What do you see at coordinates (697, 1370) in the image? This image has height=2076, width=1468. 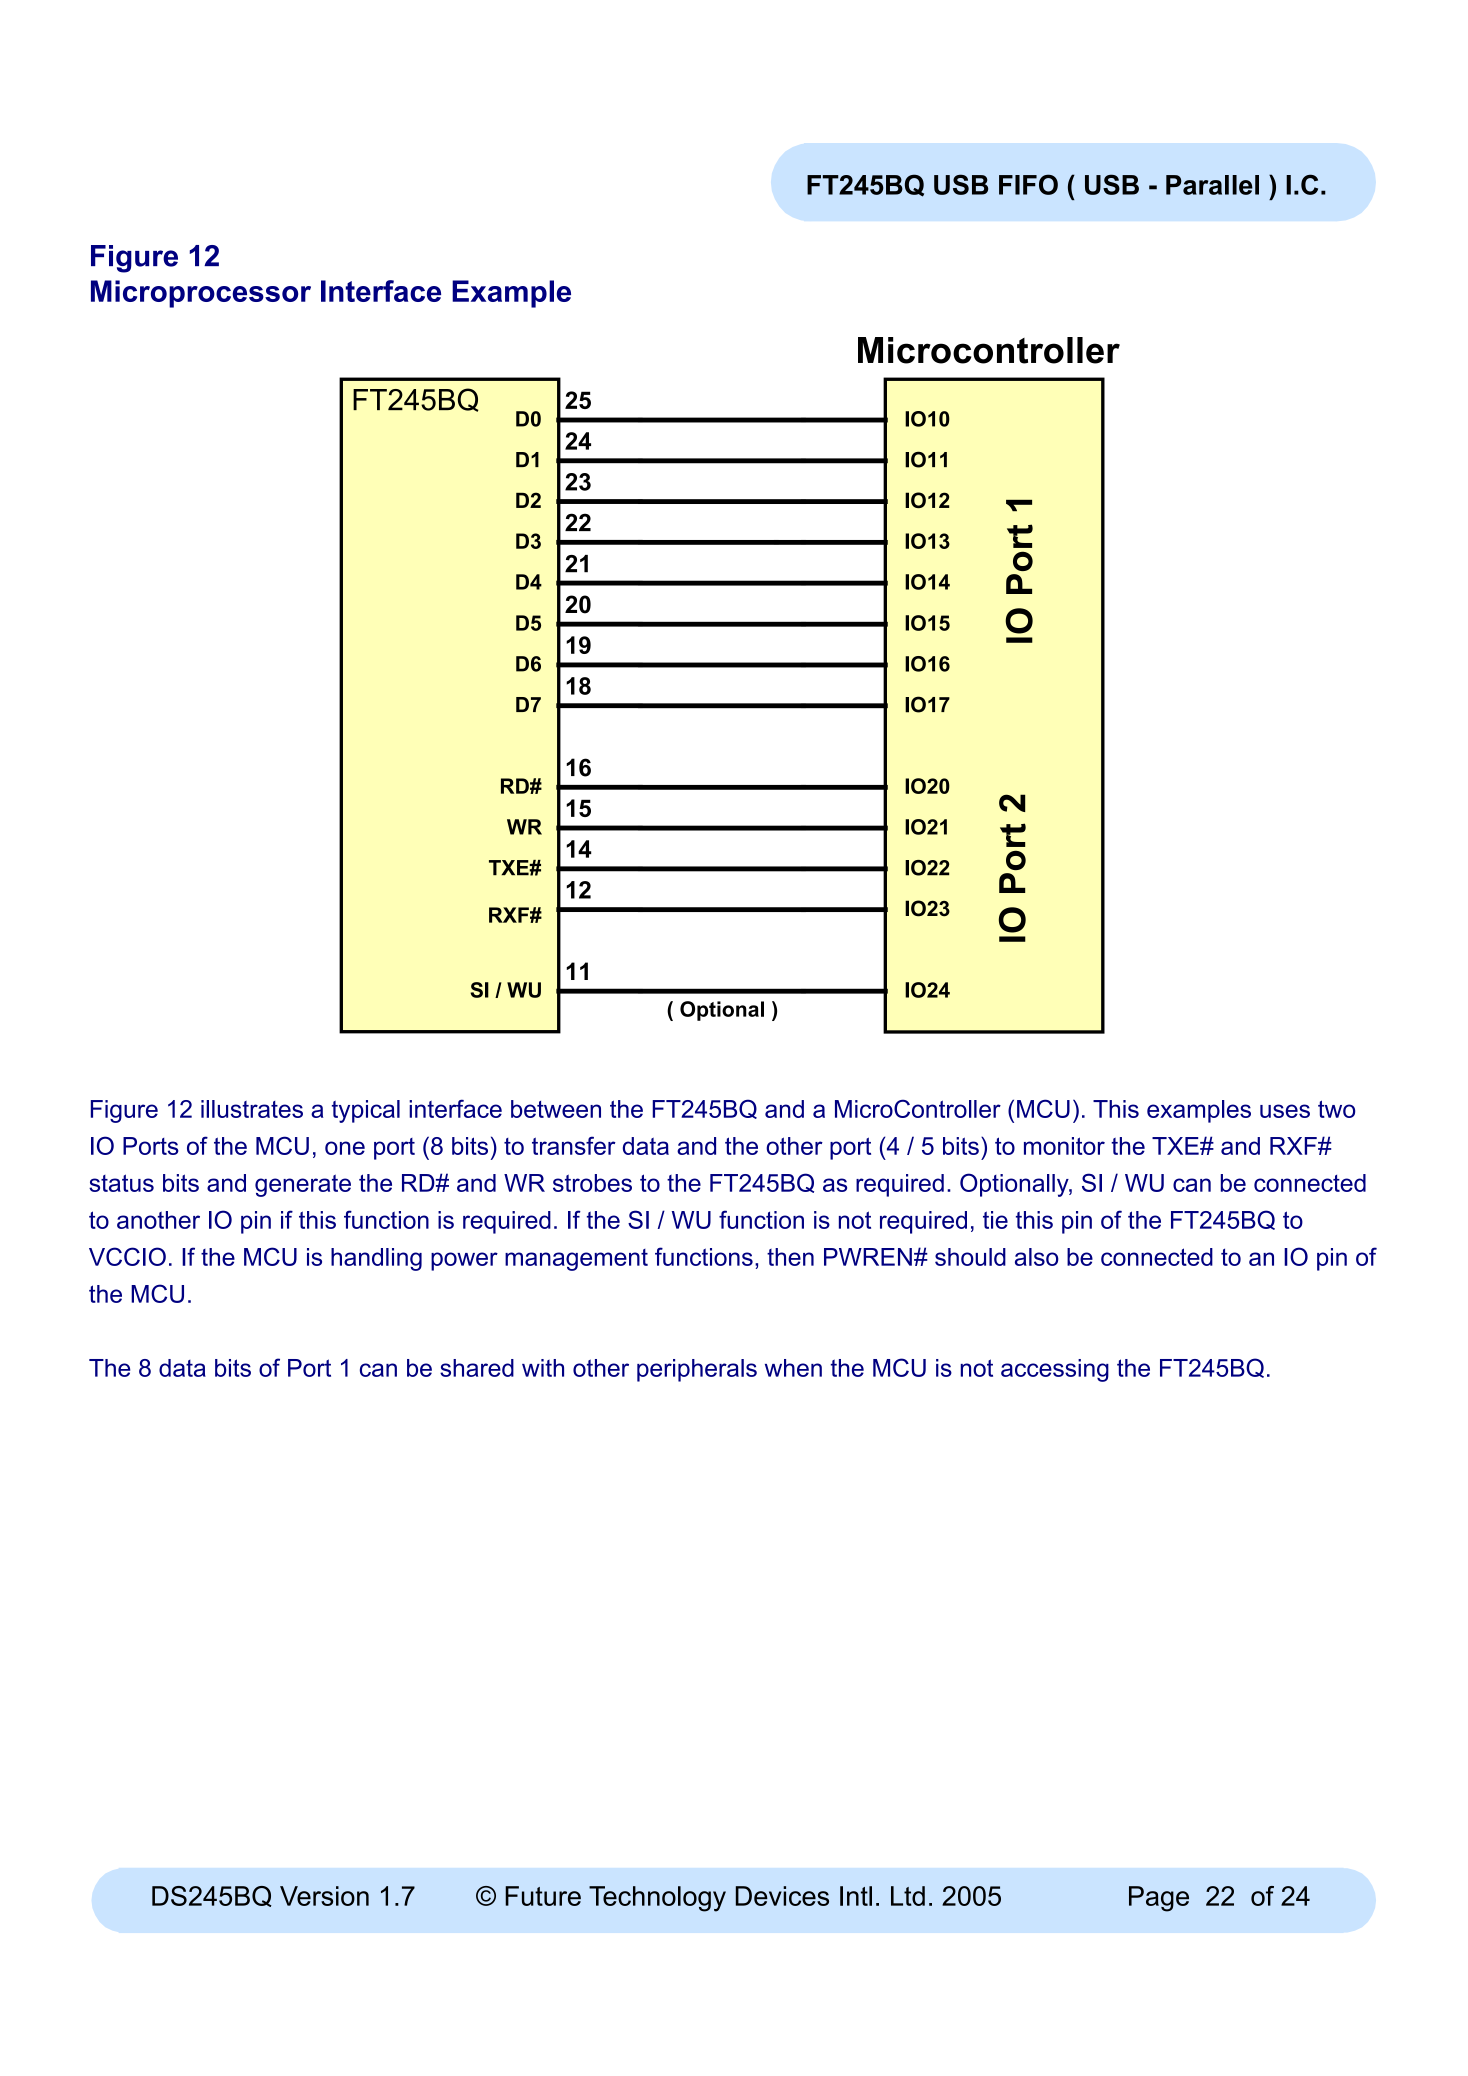 I see `peripherals` at bounding box center [697, 1370].
